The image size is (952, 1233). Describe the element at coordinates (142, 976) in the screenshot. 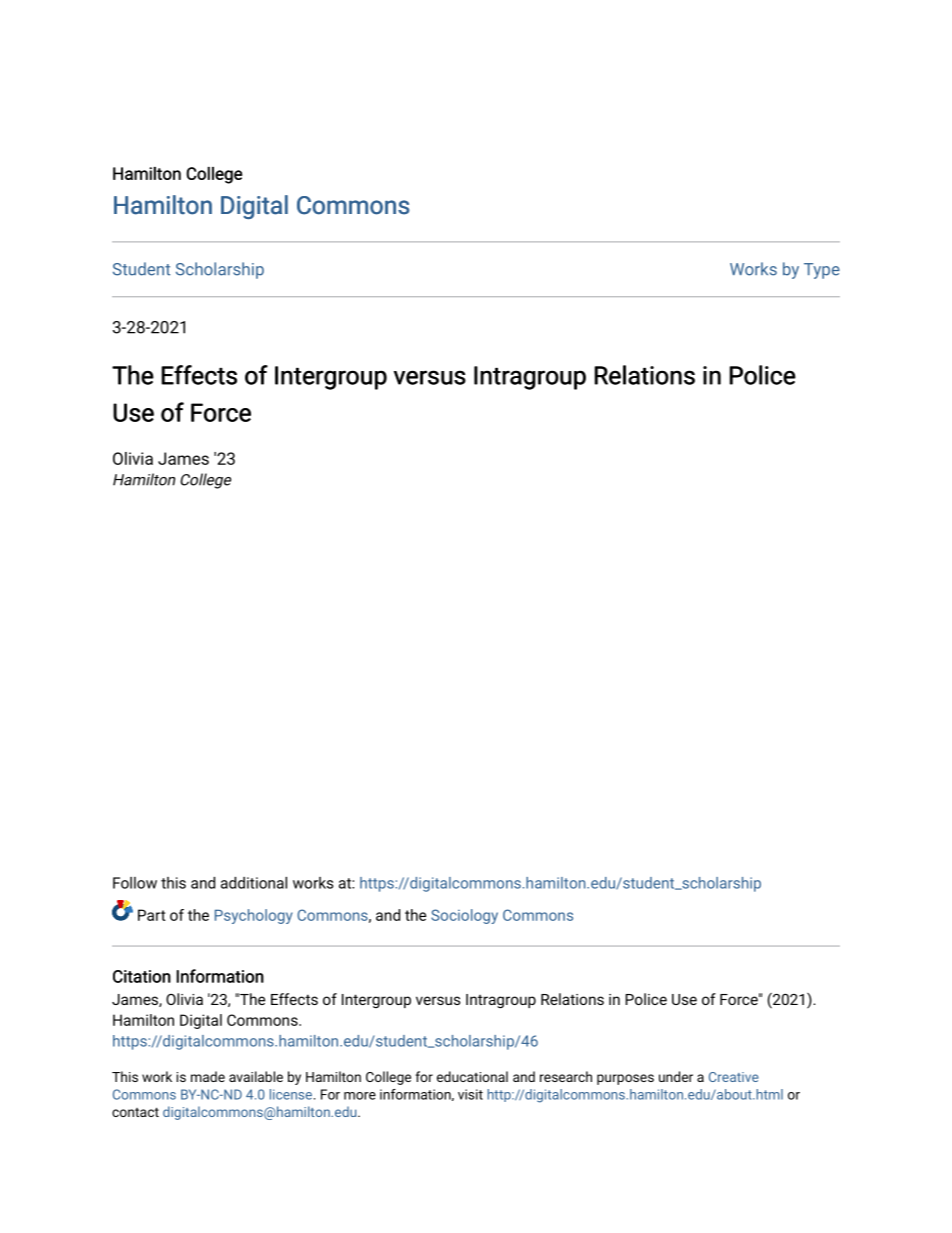

I see `Citation` at that location.
